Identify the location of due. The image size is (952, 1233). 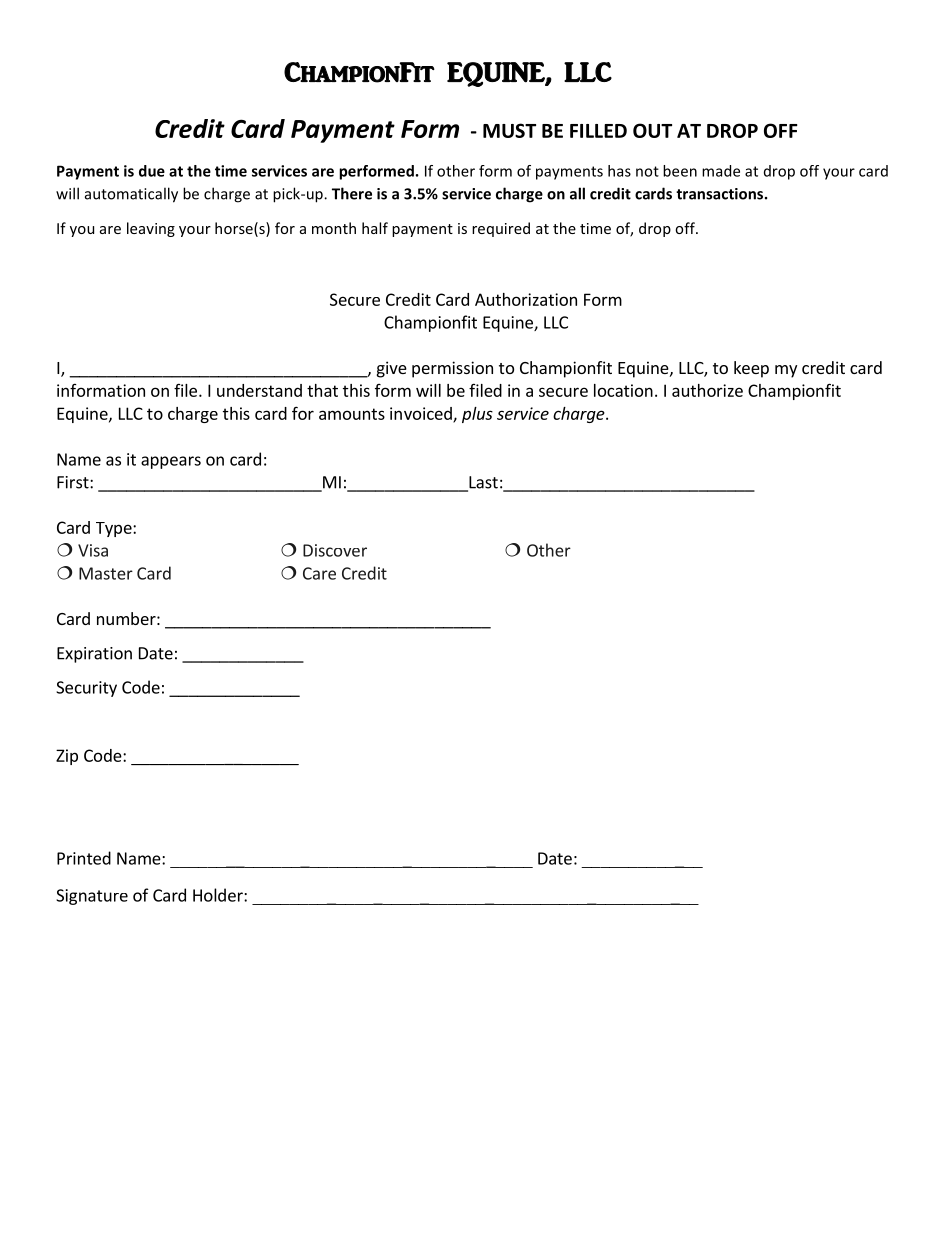
(152, 171).
